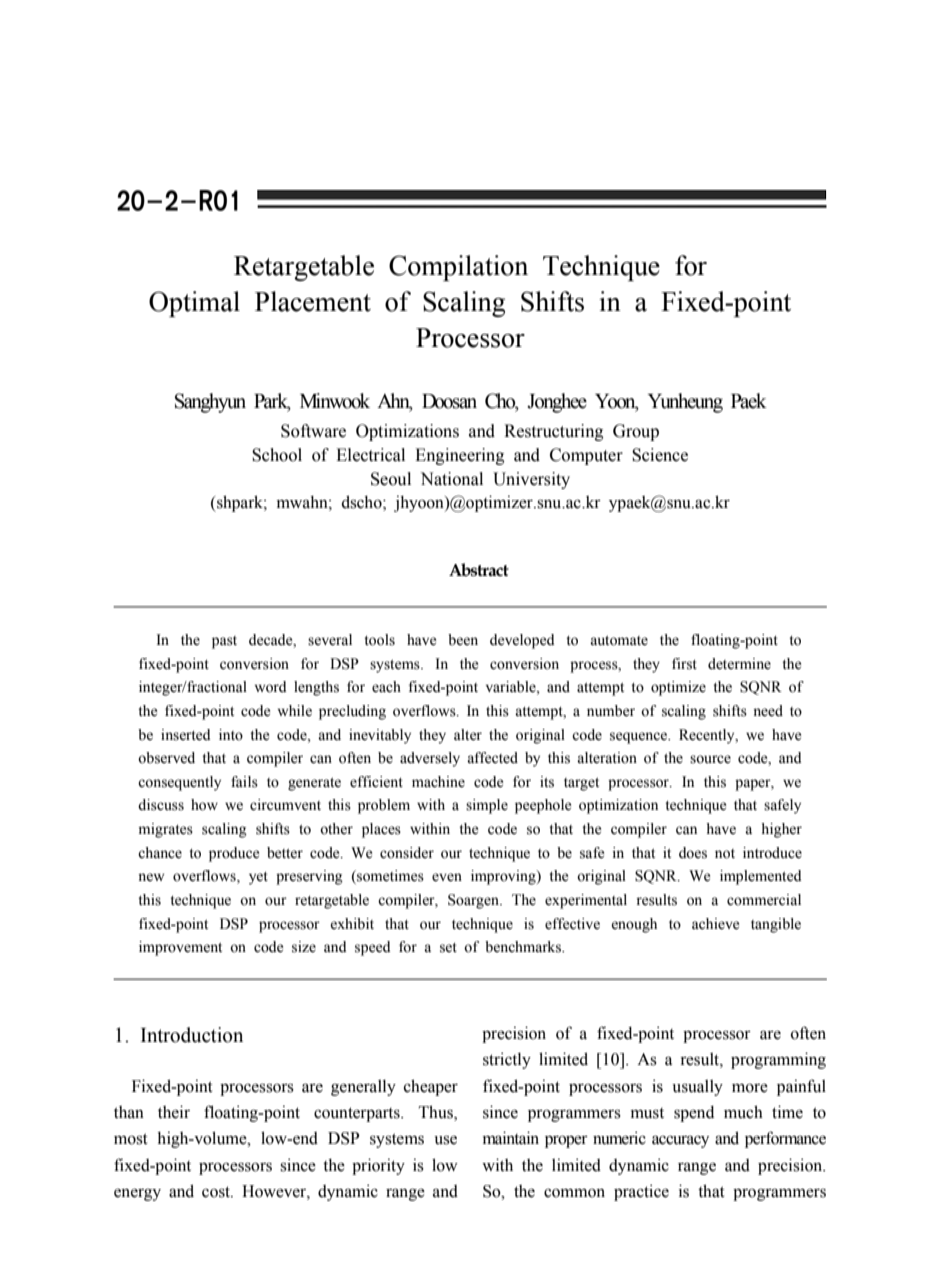 This screenshot has width=941, height=1288. What do you see at coordinates (451, 479) in the screenshot?
I see `National` at bounding box center [451, 479].
